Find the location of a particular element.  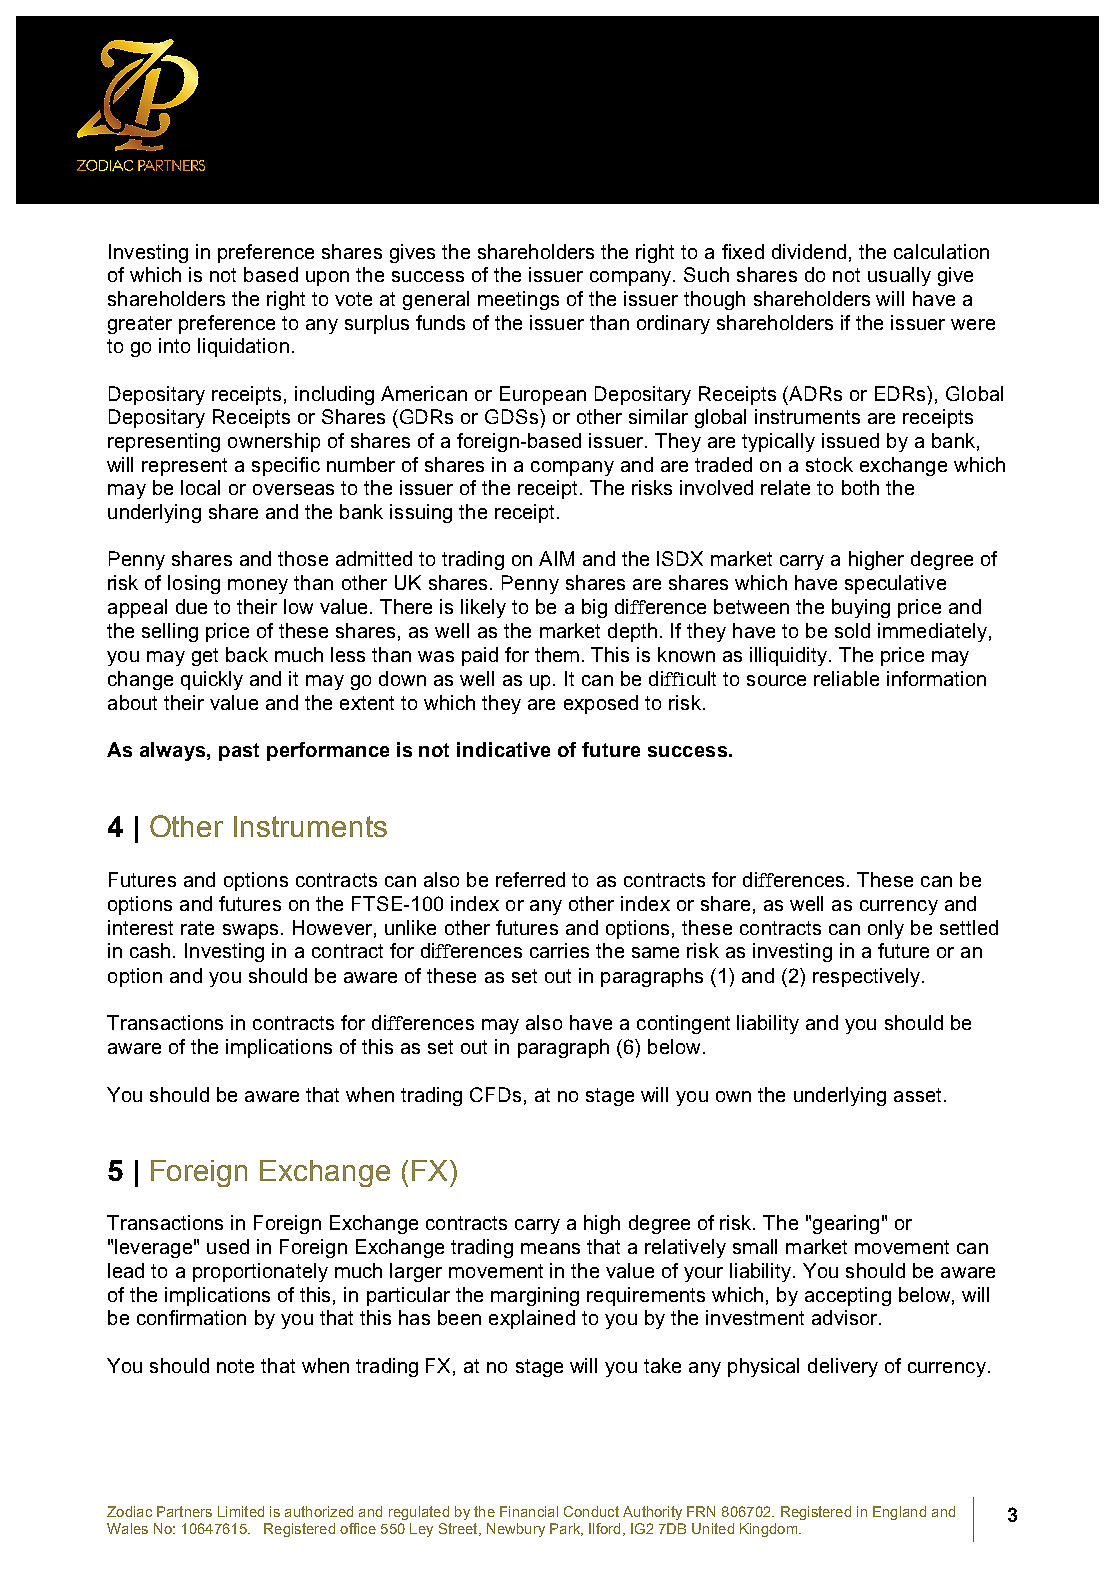

usually is located at coordinates (899, 276).
